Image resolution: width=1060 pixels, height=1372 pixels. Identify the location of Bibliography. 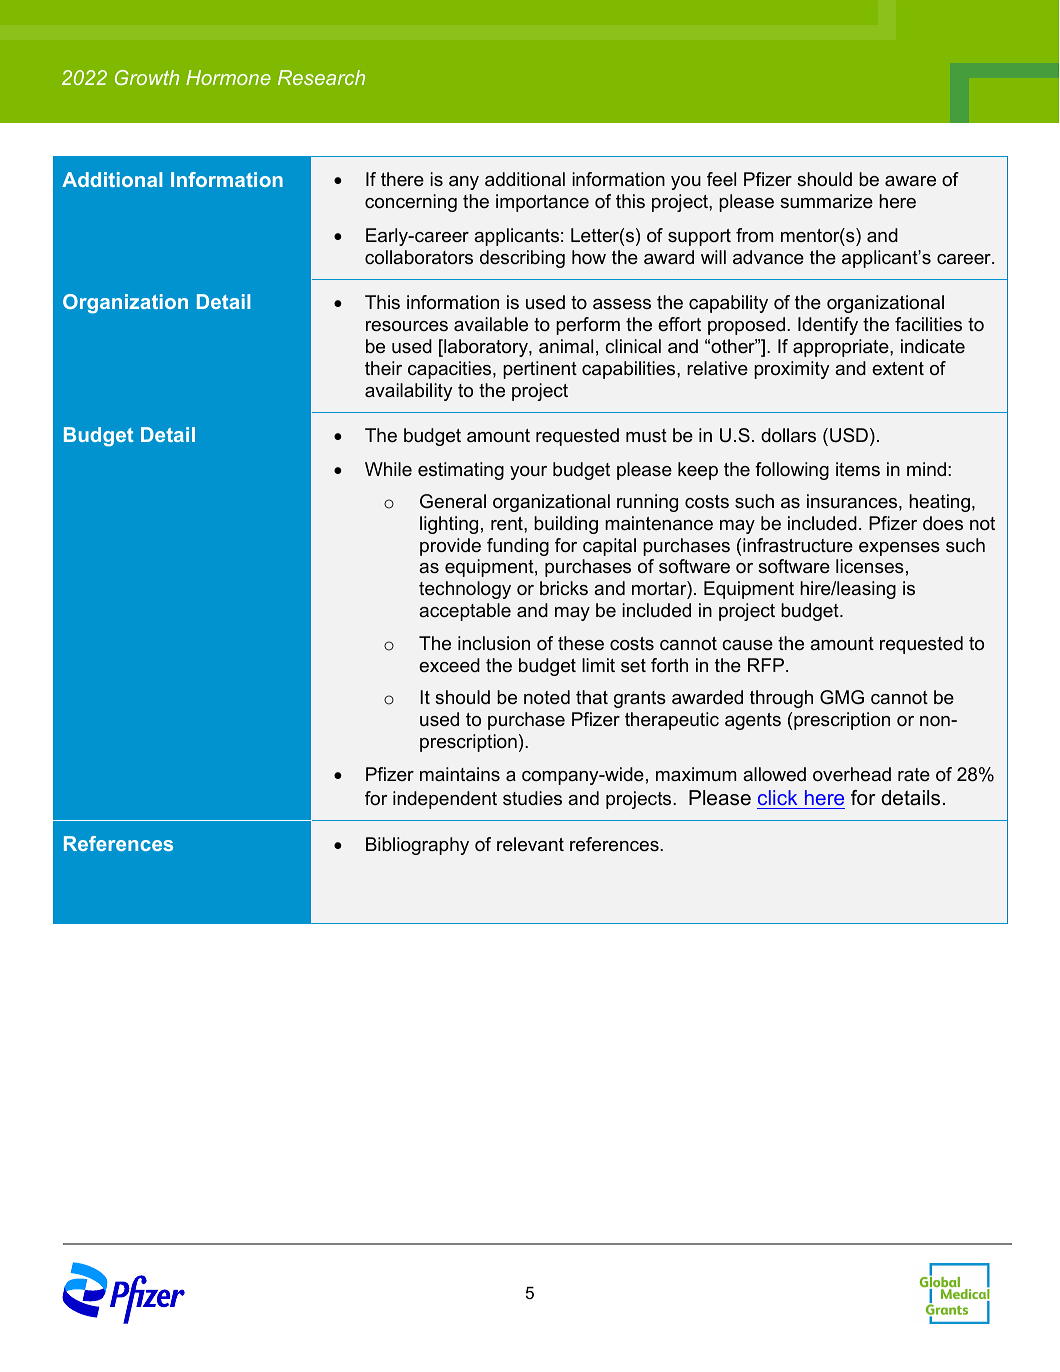
(417, 846).
